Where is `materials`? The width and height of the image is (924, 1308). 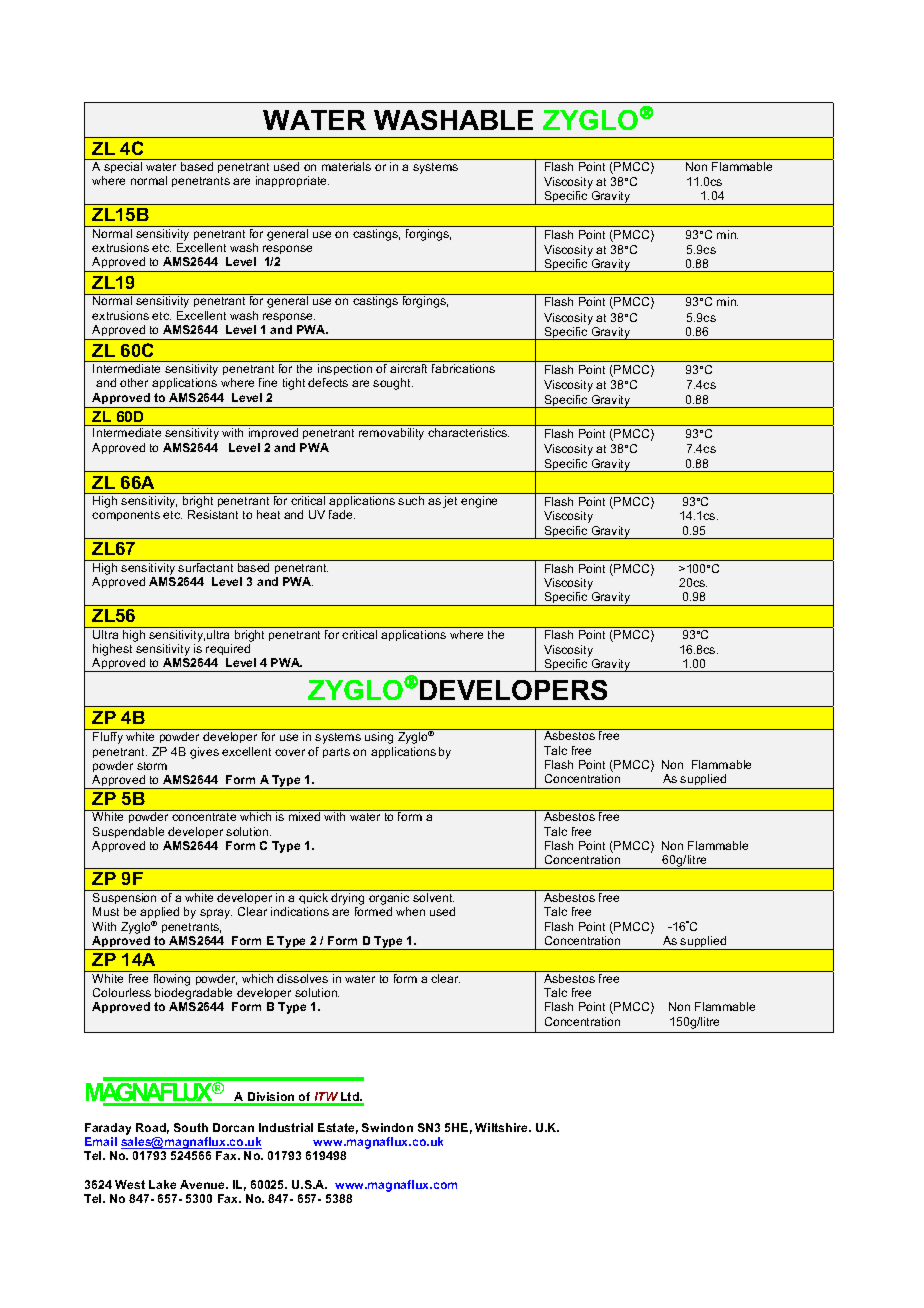
materials is located at coordinates (346, 166).
